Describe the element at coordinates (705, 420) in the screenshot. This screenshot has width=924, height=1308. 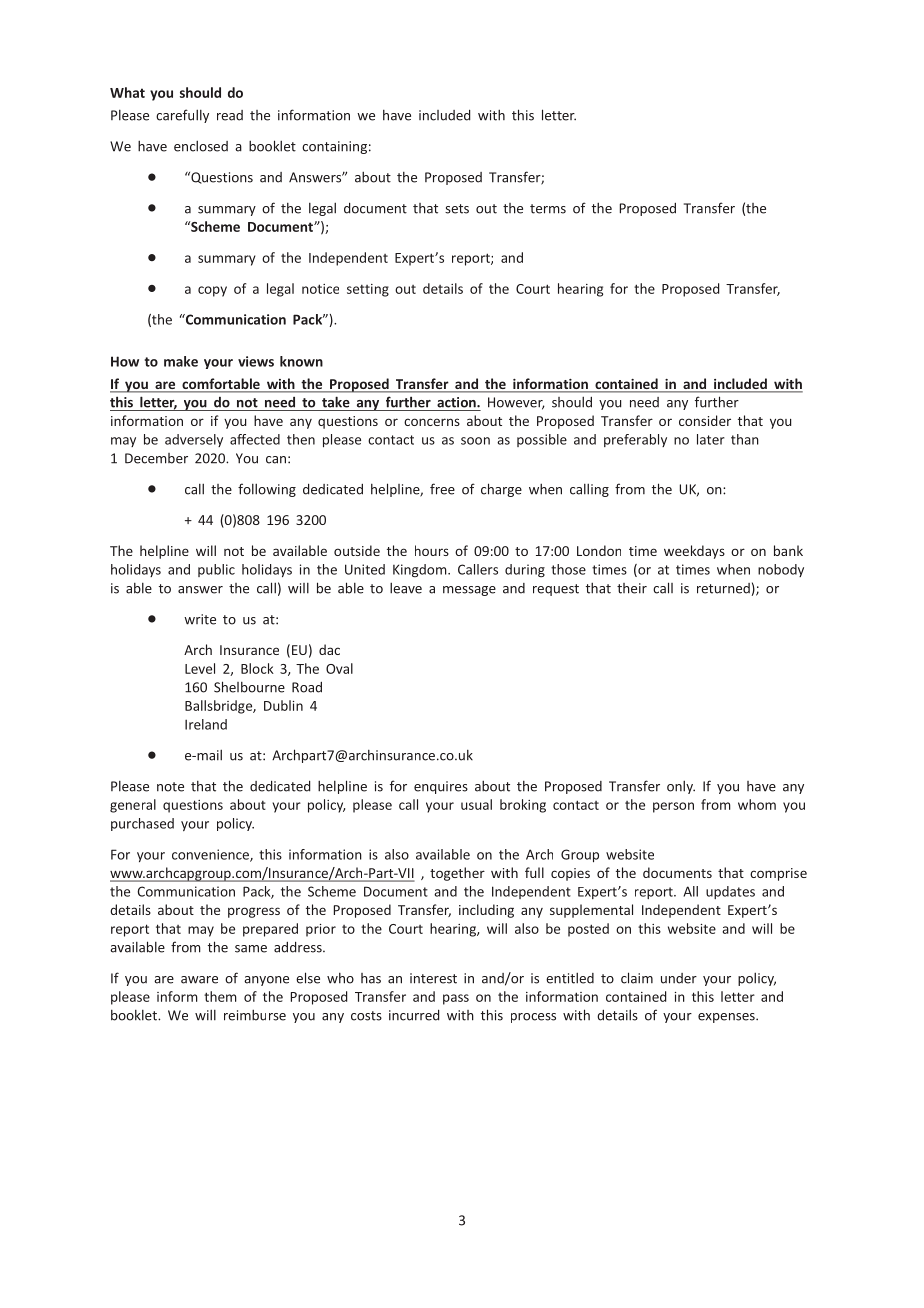
I see `consider` at that location.
